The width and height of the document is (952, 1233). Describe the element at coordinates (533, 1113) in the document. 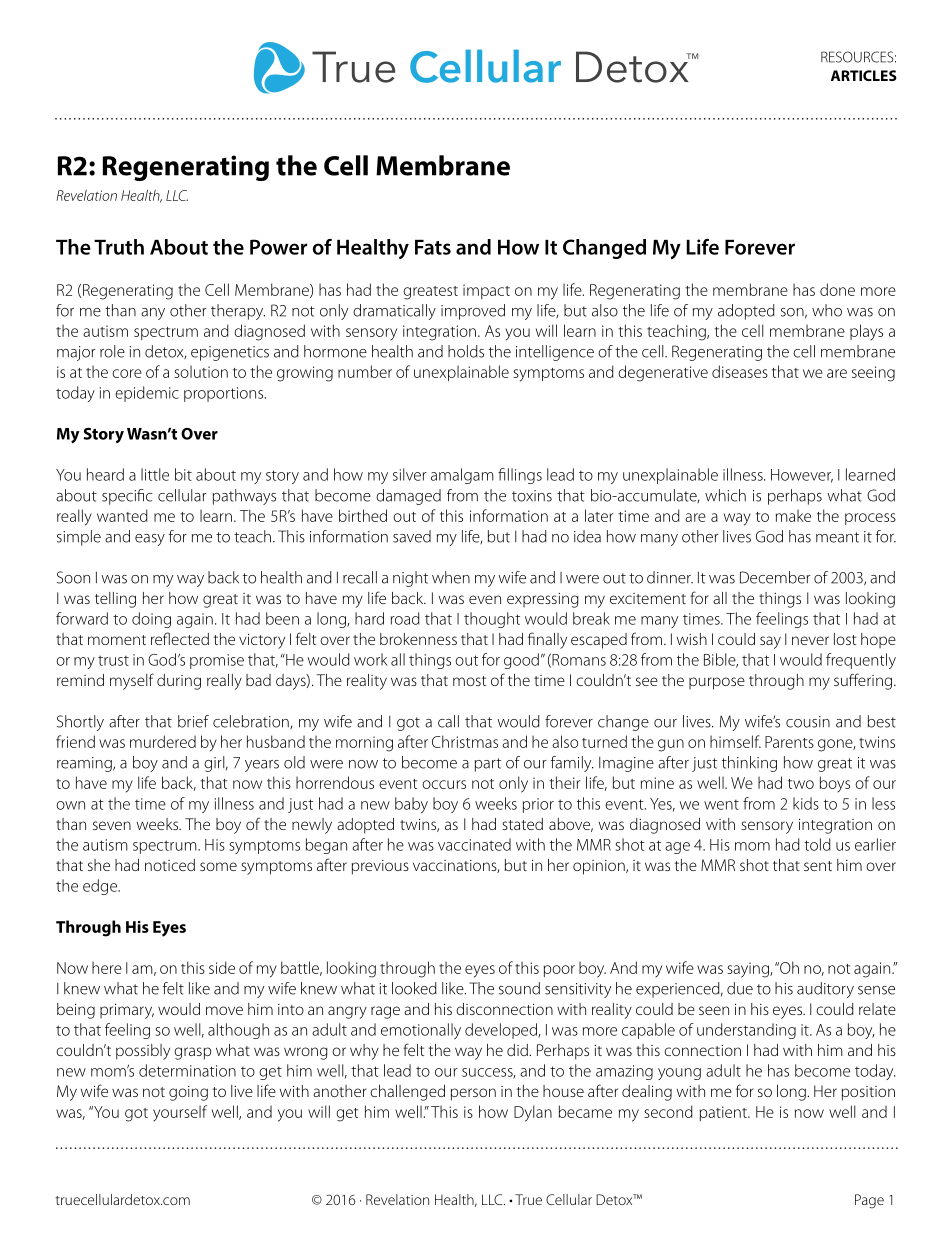

I see `Dylan` at that location.
